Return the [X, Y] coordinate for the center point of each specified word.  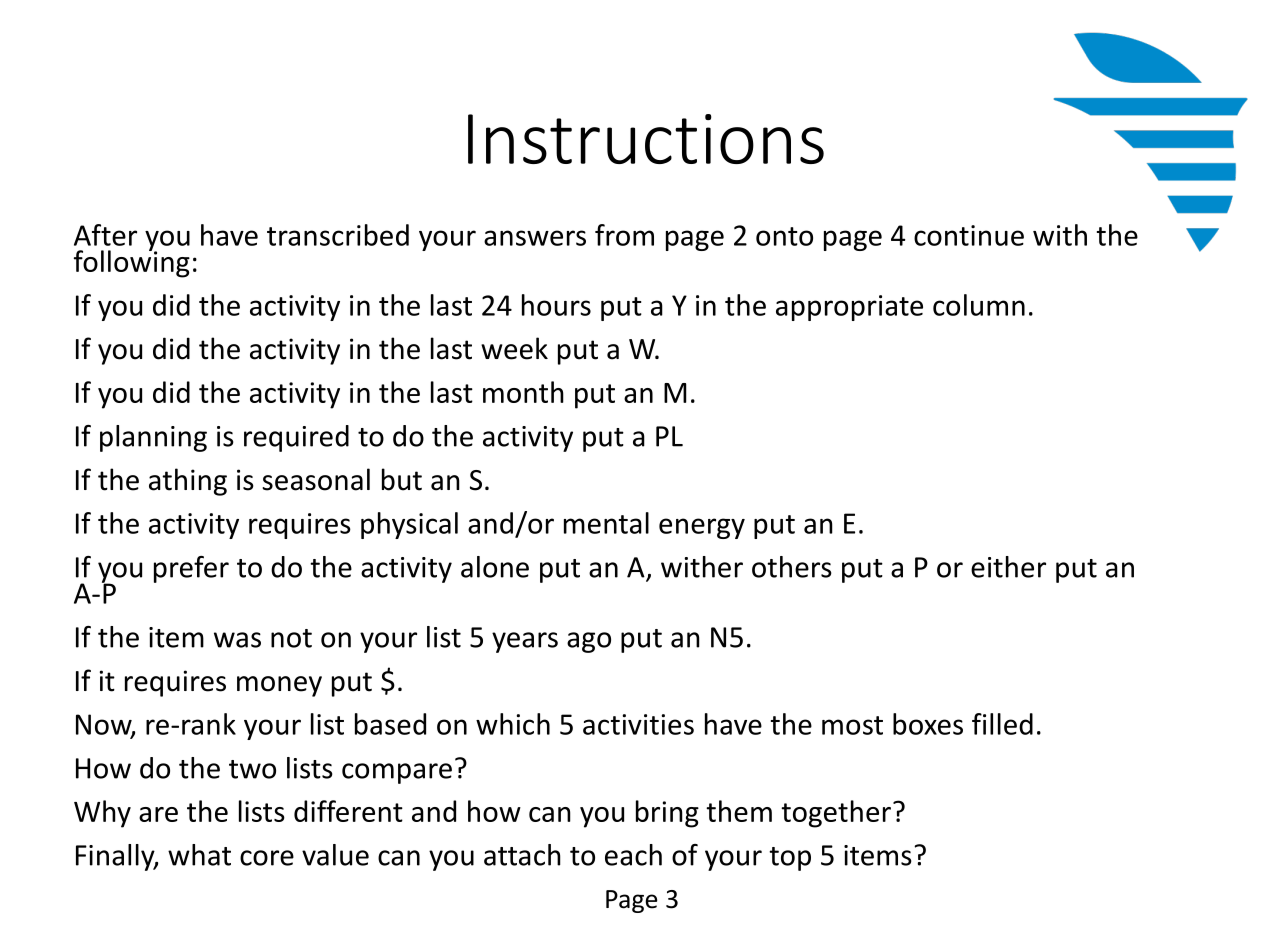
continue [969, 235]
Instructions [646, 139]
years [525, 642]
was [237, 640]
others [792, 567]
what [199, 855]
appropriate [849, 308]
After [105, 235]
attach [522, 855]
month [523, 392]
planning [153, 438]
